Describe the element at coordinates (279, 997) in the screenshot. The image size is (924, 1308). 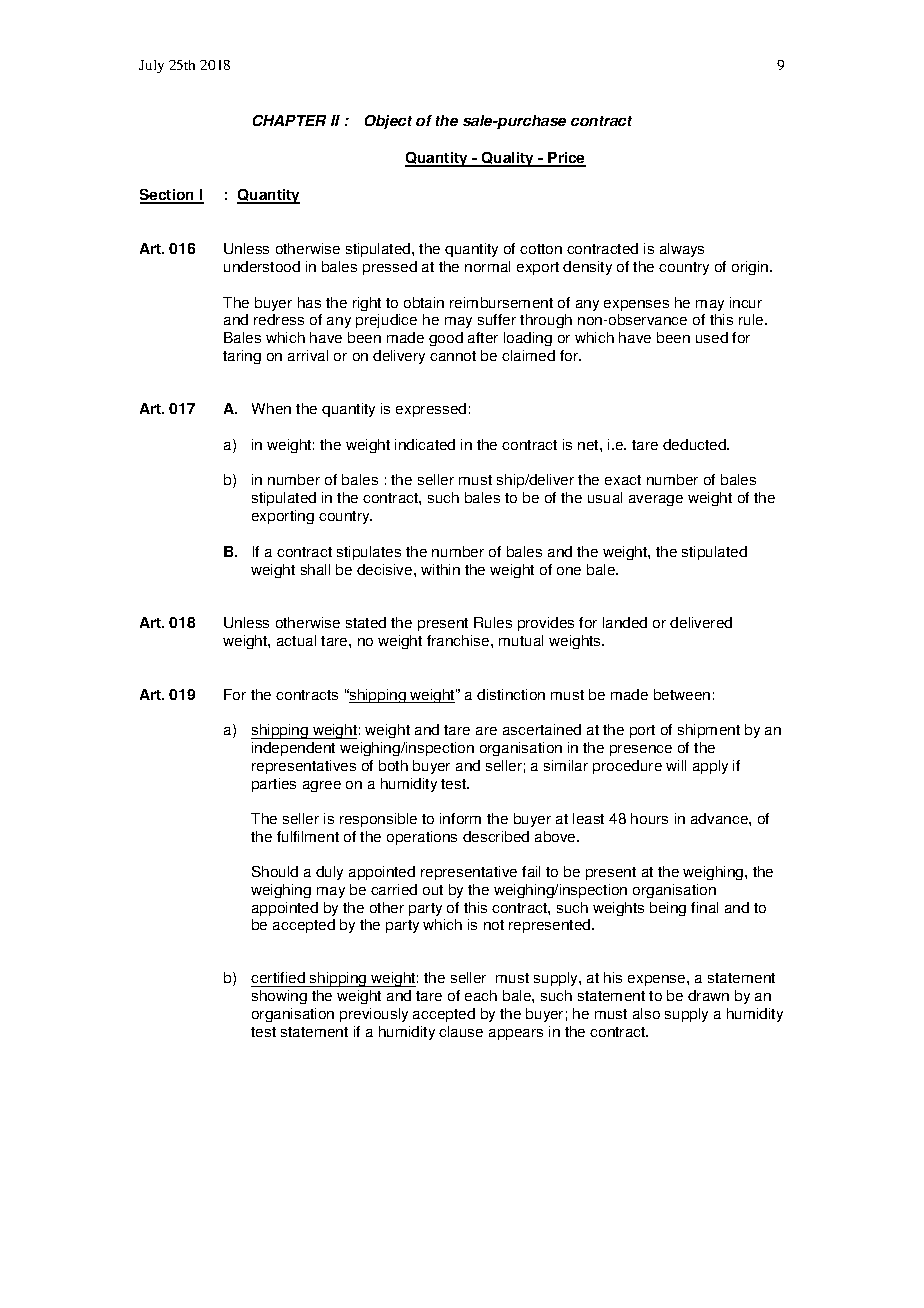
I see `showing` at that location.
